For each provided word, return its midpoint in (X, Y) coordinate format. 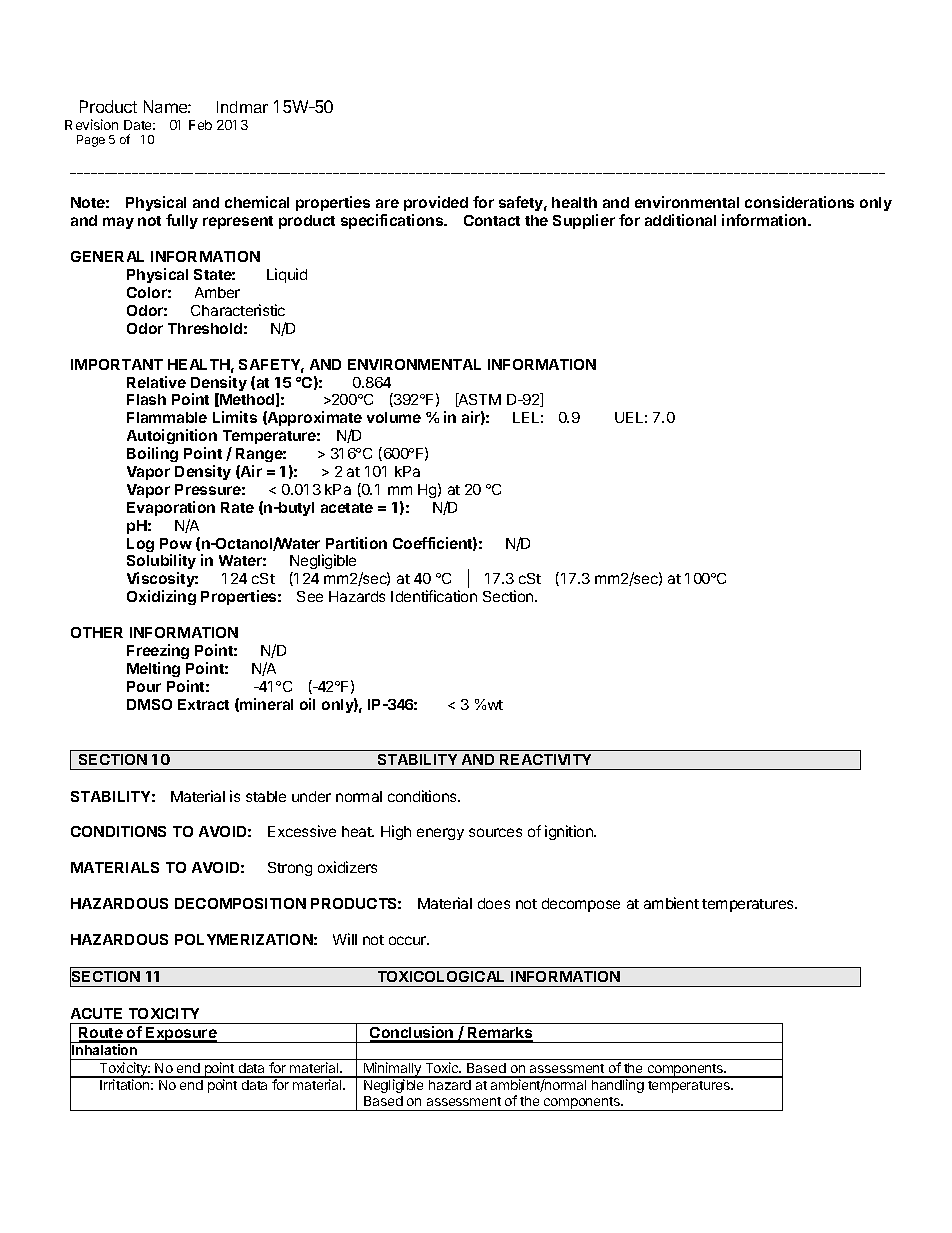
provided (436, 205)
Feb (200, 125)
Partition (356, 543)
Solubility (161, 563)
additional (680, 220)
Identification (434, 596)
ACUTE (96, 1013)
